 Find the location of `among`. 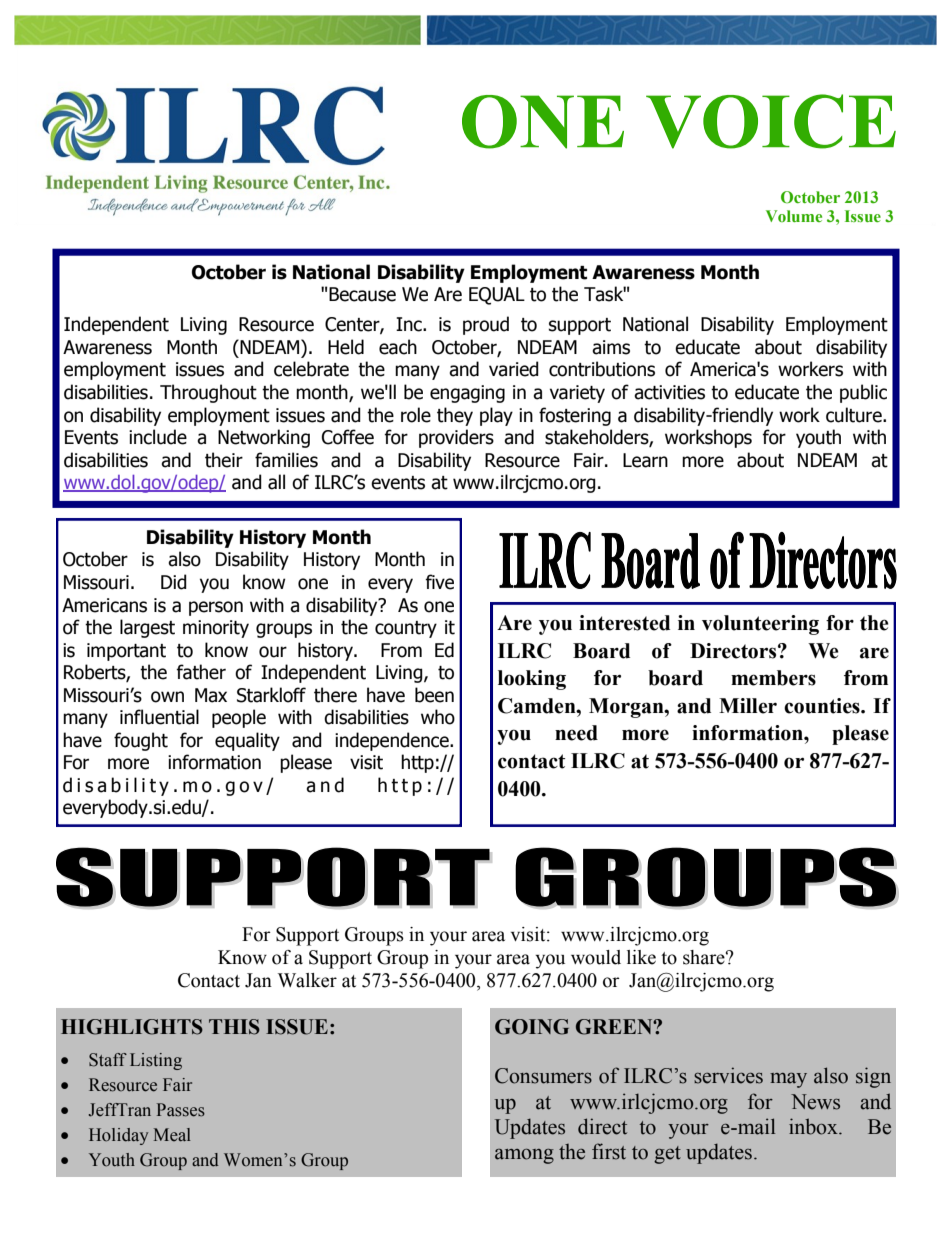

among is located at coordinates (524, 1156).
